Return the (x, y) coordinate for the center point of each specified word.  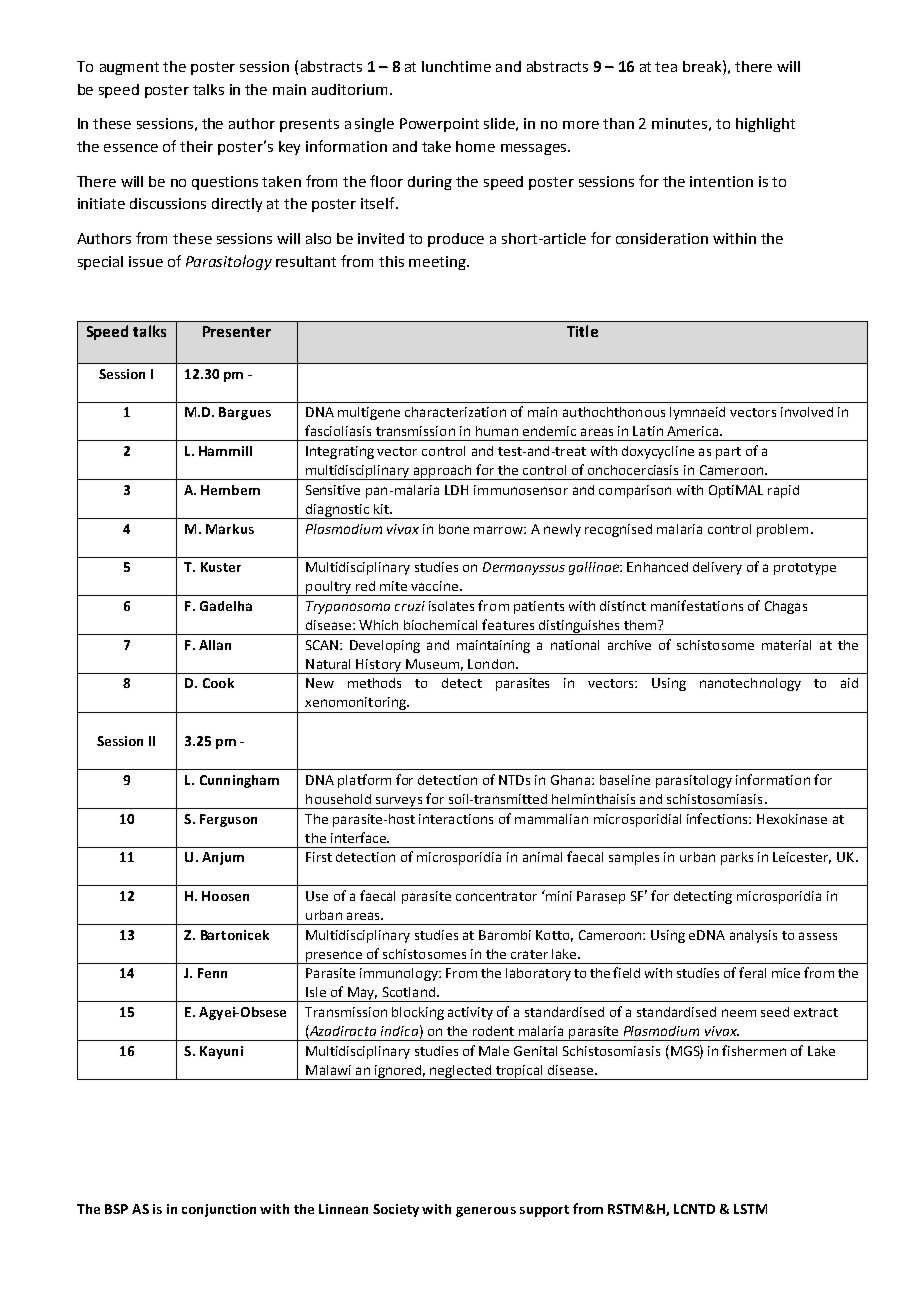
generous (486, 1212)
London (491, 664)
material (786, 645)
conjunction (219, 1210)
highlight (765, 125)
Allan (215, 645)
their (196, 146)
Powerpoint (439, 125)
